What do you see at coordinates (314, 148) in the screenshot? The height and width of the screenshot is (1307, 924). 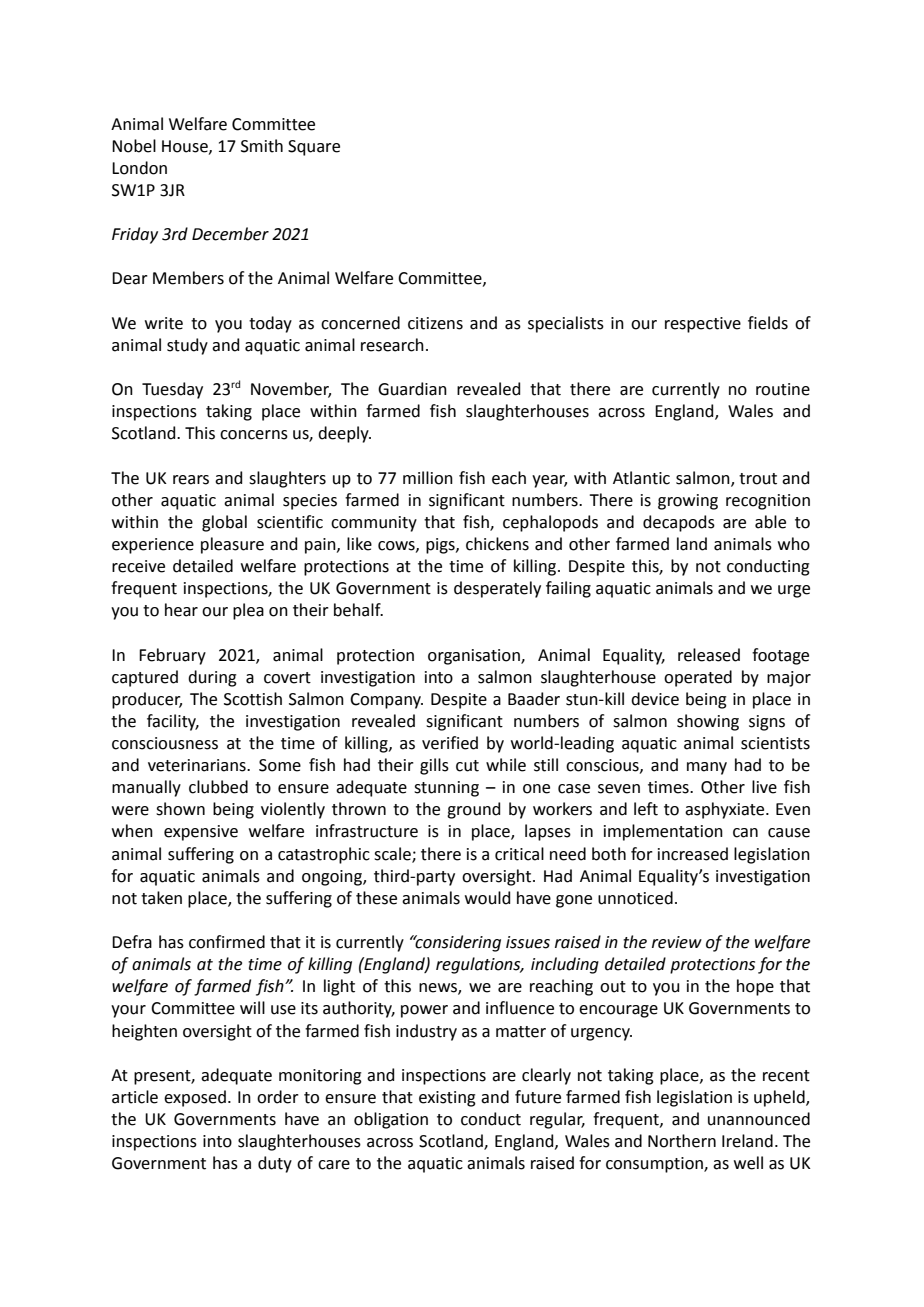 I see `Square` at bounding box center [314, 148].
